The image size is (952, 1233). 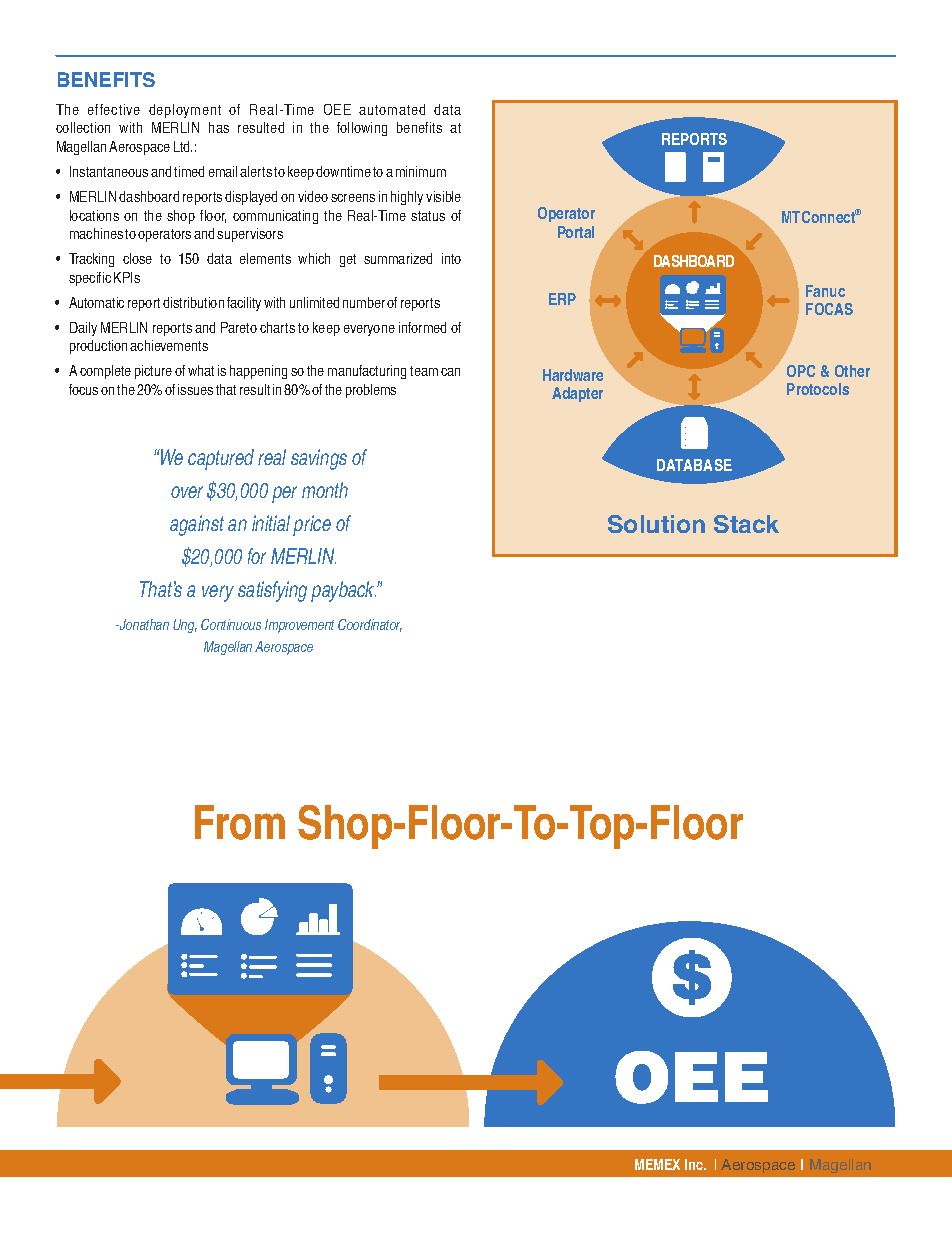 I want to click on minimum, so click(x=421, y=171).
